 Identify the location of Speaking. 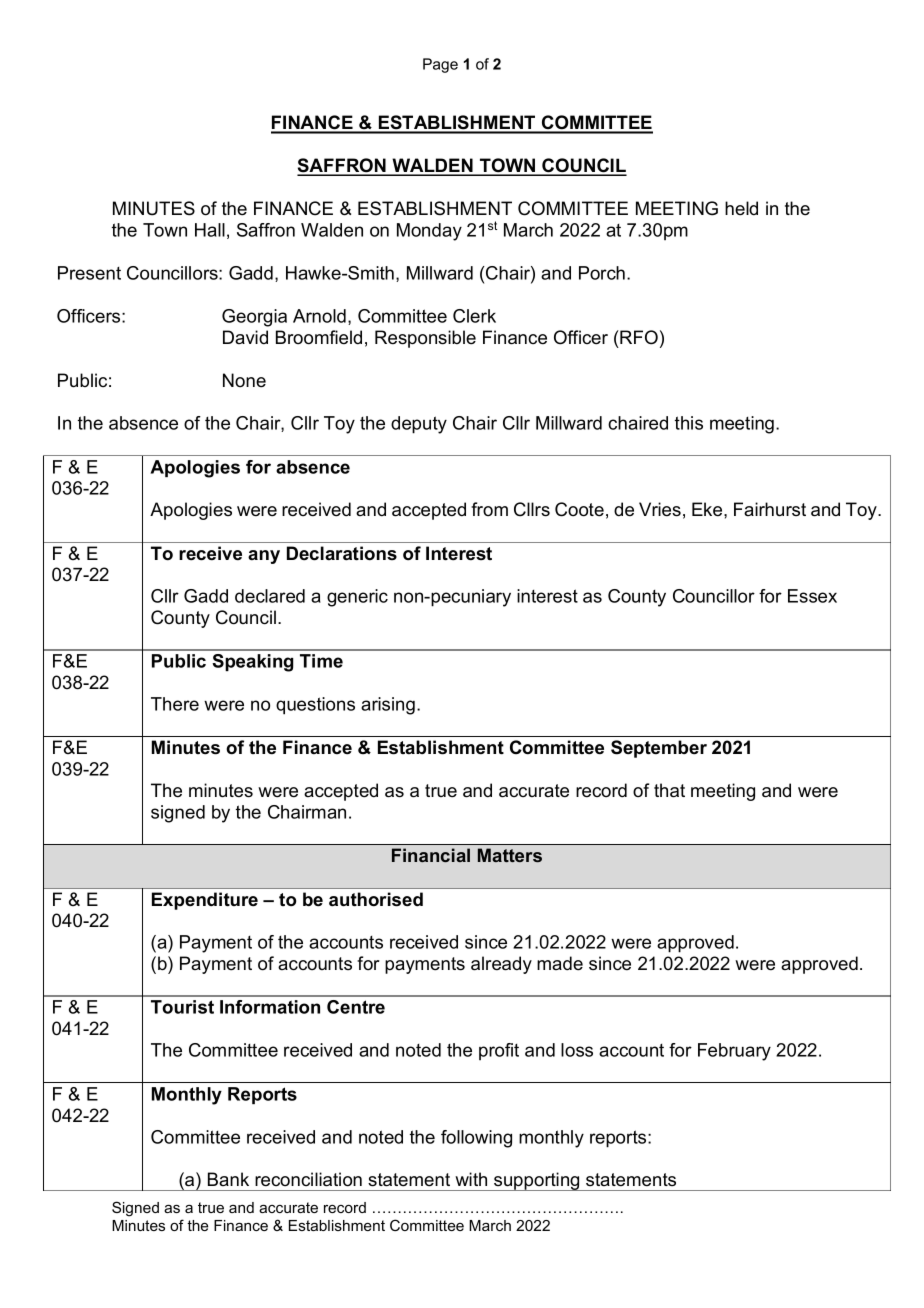
(252, 663).
